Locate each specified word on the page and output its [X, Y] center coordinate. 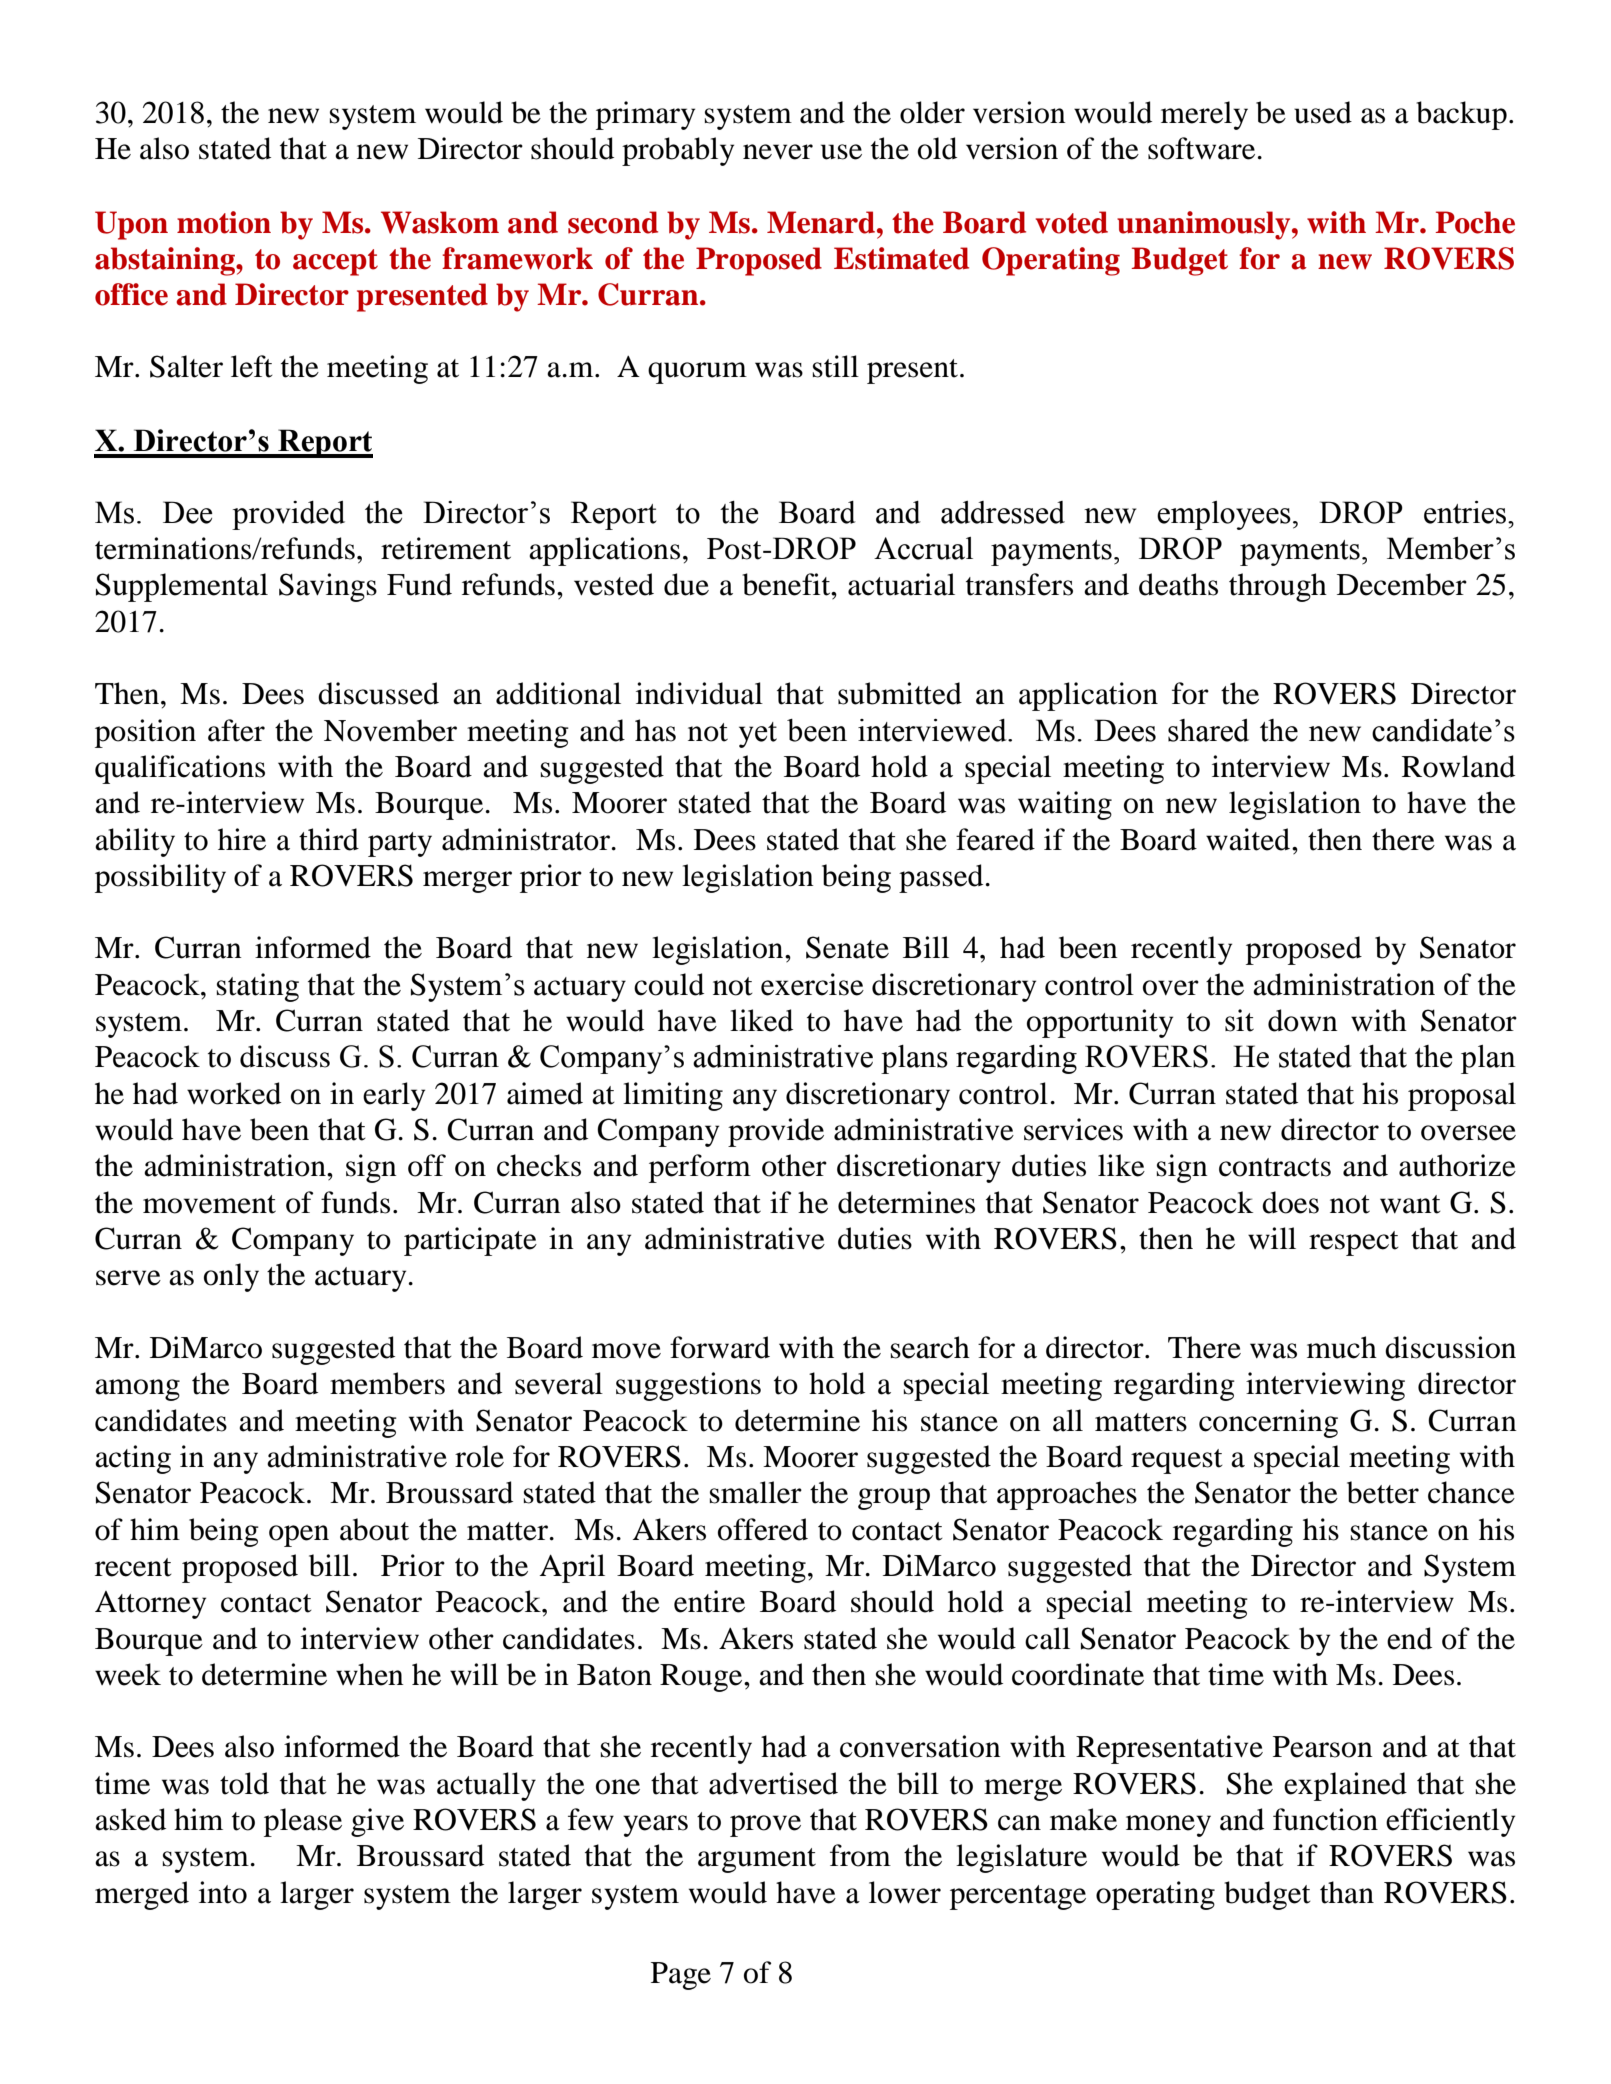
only [231, 1277]
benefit [787, 584]
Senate [847, 947]
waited [1248, 839]
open [299, 1536]
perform [700, 1168]
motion [224, 222]
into [223, 1892]
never [778, 152]
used [1323, 112]
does [1290, 1202]
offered [763, 1529]
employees [1224, 515]
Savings [328, 587]
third [329, 839]
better [1383, 1492]
